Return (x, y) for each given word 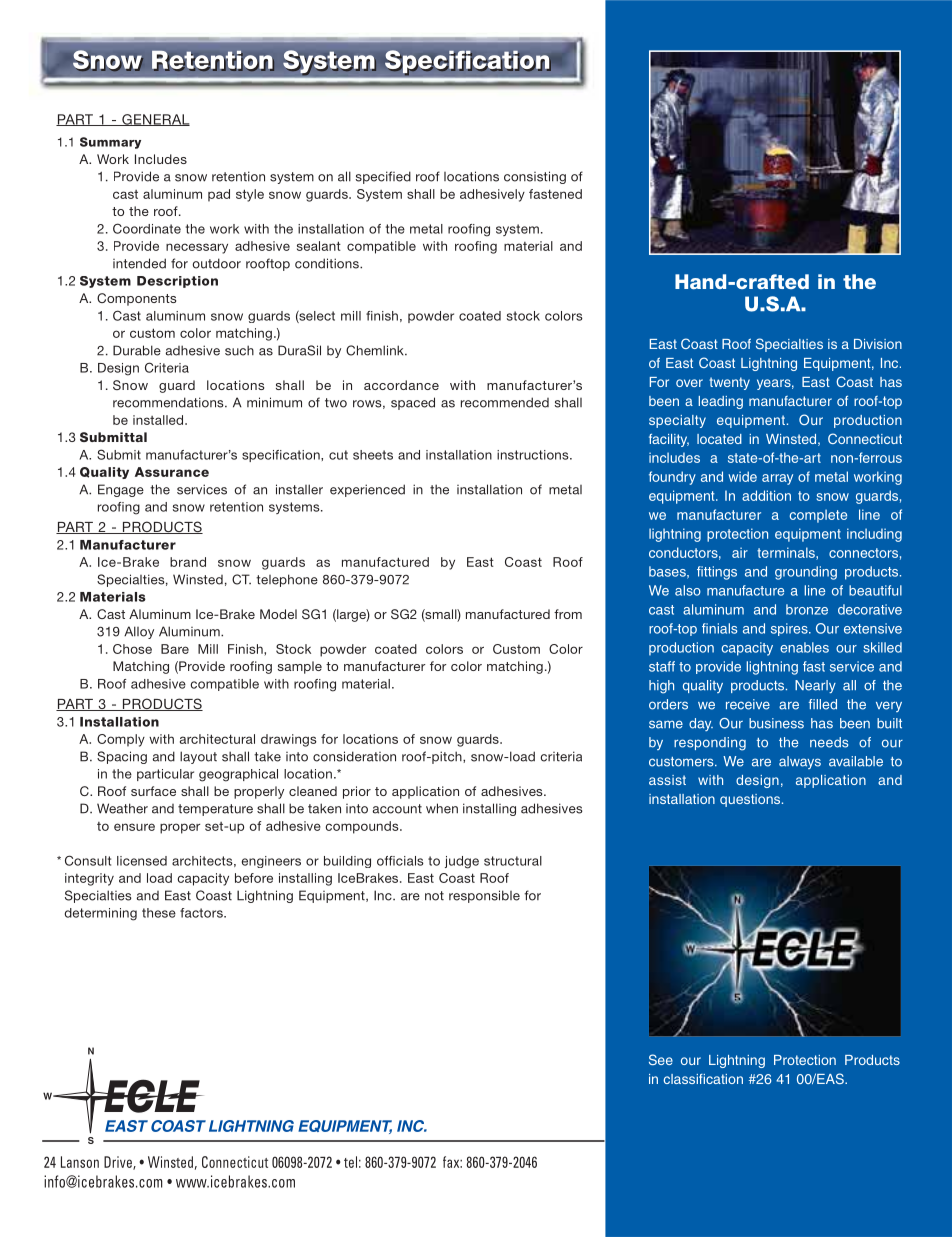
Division (878, 344)
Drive (119, 1163)
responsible (484, 896)
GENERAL (155, 120)
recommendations (169, 402)
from (568, 614)
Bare (175, 649)
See (661, 1059)
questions (751, 800)
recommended (505, 402)
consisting (535, 177)
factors (202, 913)
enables (804, 647)
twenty (729, 383)
